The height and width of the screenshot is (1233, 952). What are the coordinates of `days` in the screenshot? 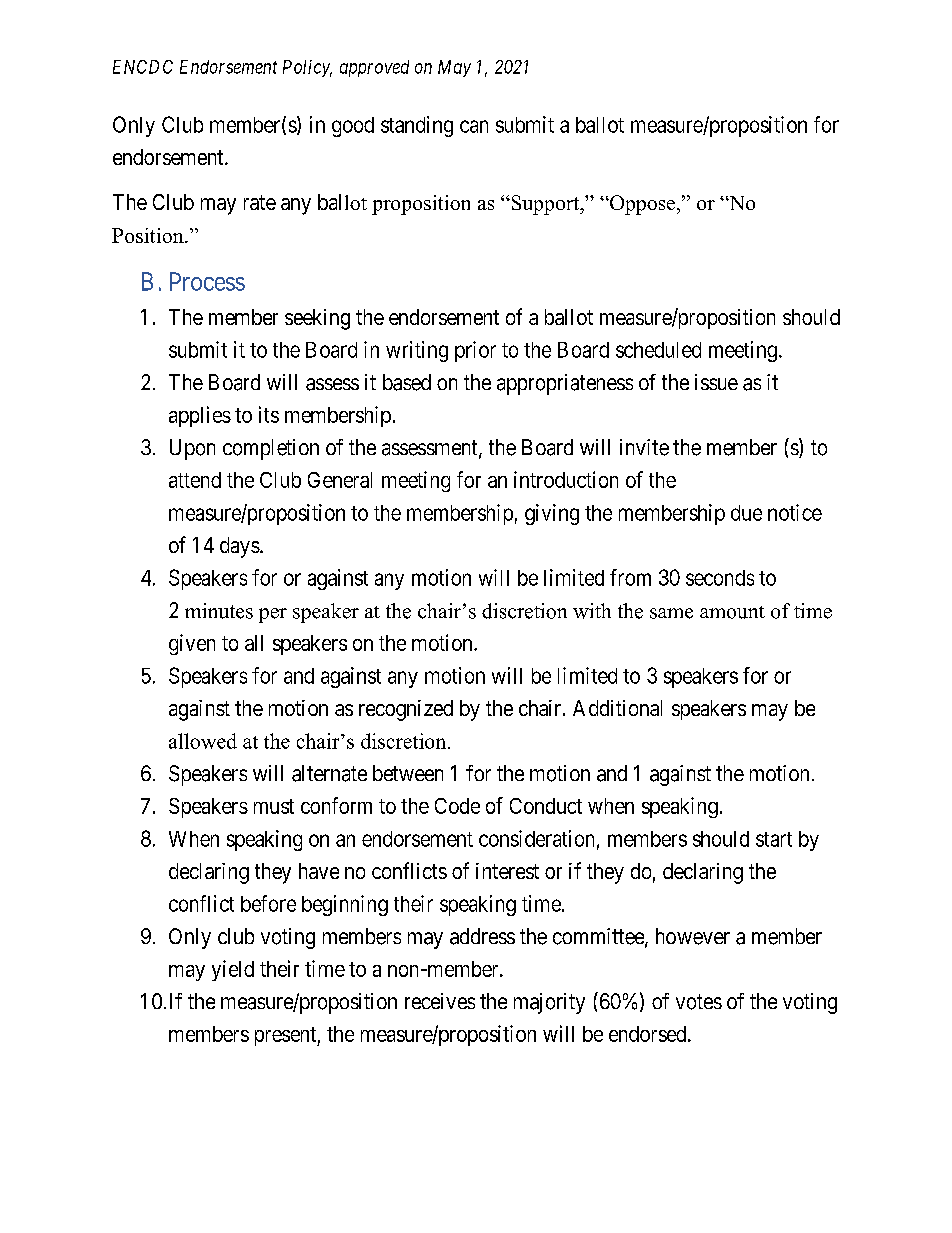 It's located at (240, 547).
